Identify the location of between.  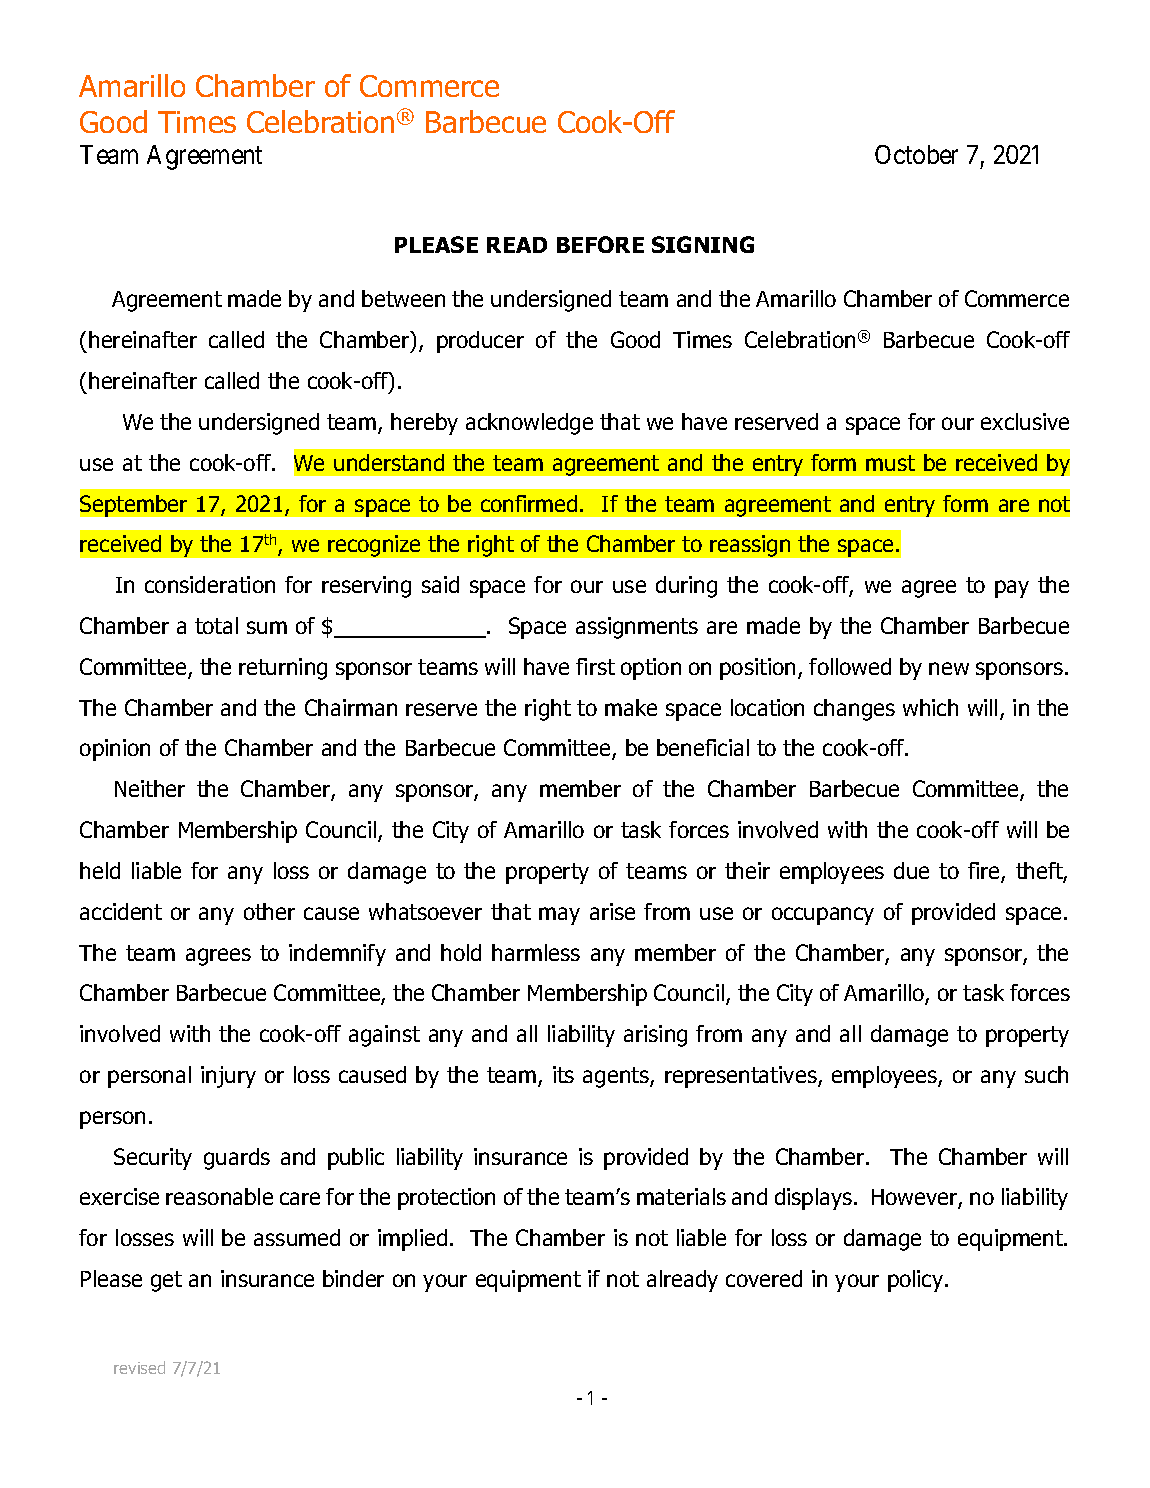
(403, 298).
